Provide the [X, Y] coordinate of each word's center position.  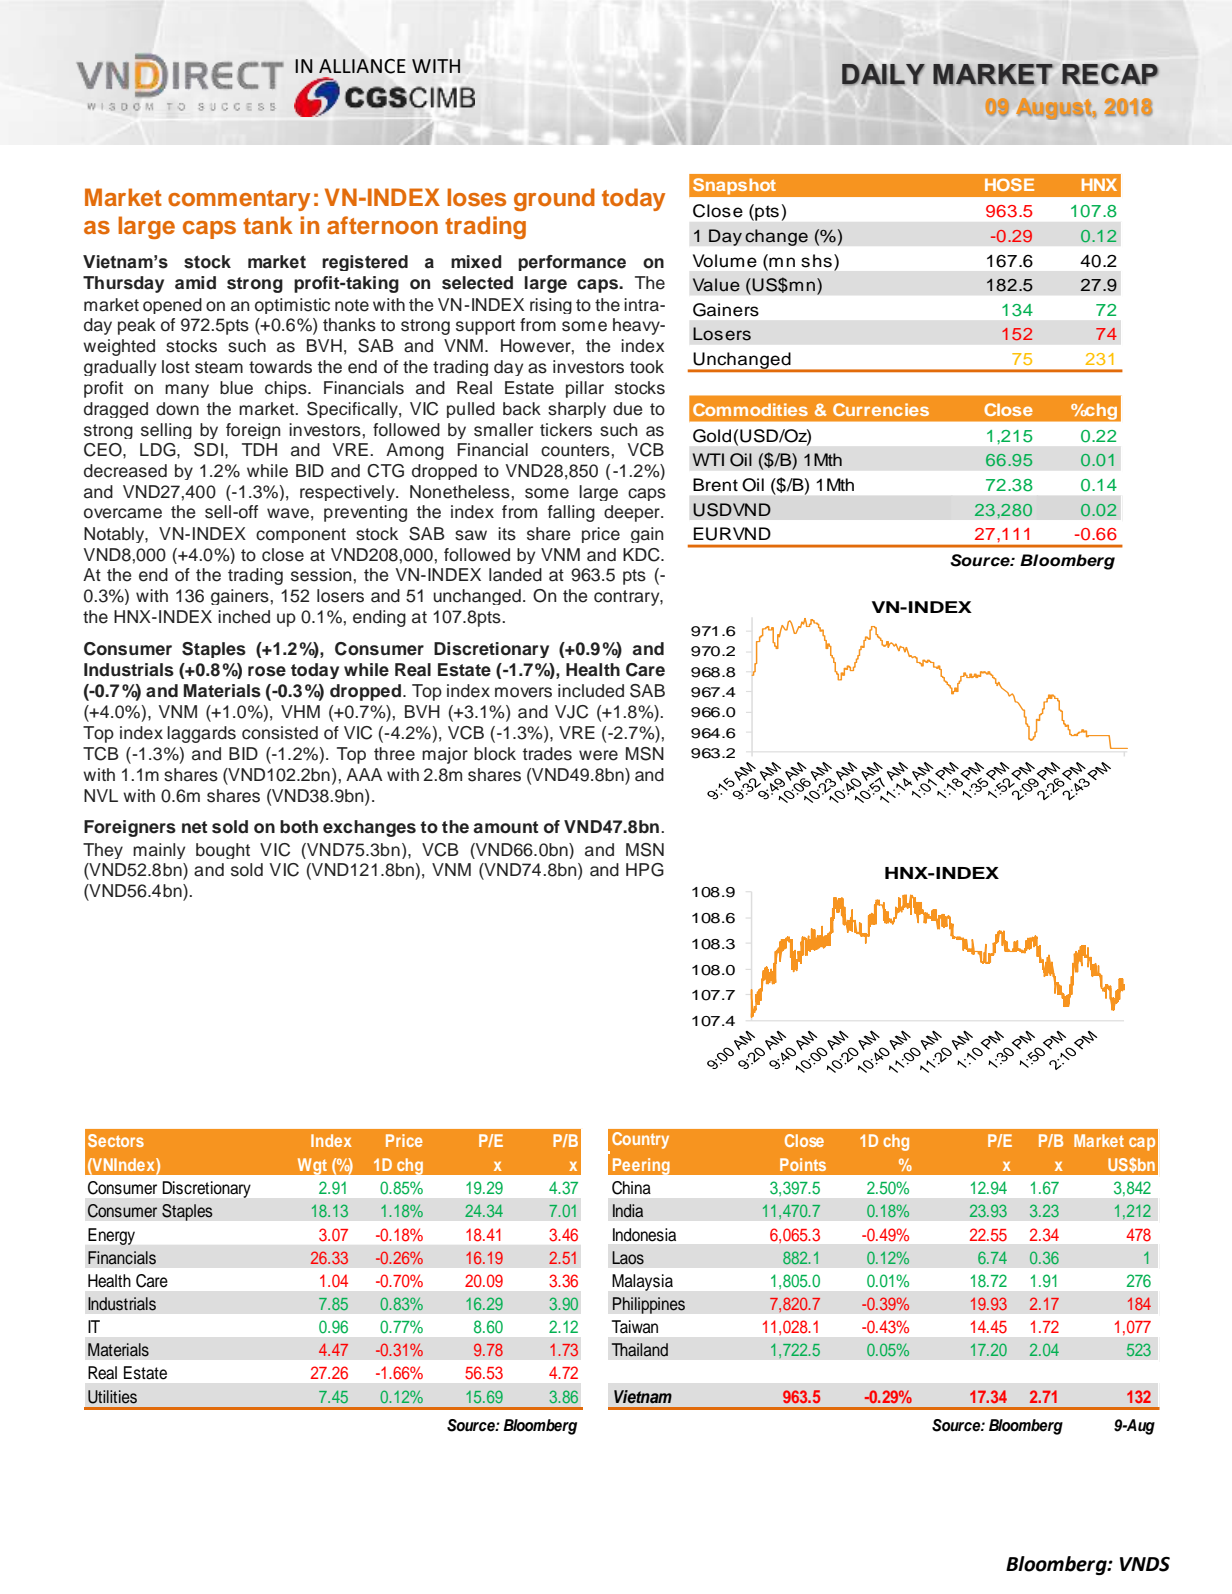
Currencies [881, 409]
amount [505, 827]
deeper [633, 513]
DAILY [883, 75]
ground [554, 199]
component [301, 535]
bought [223, 851]
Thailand [640, 1350]
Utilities [112, 1397]
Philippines [648, 1305]
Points [803, 1164]
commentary [239, 200]
